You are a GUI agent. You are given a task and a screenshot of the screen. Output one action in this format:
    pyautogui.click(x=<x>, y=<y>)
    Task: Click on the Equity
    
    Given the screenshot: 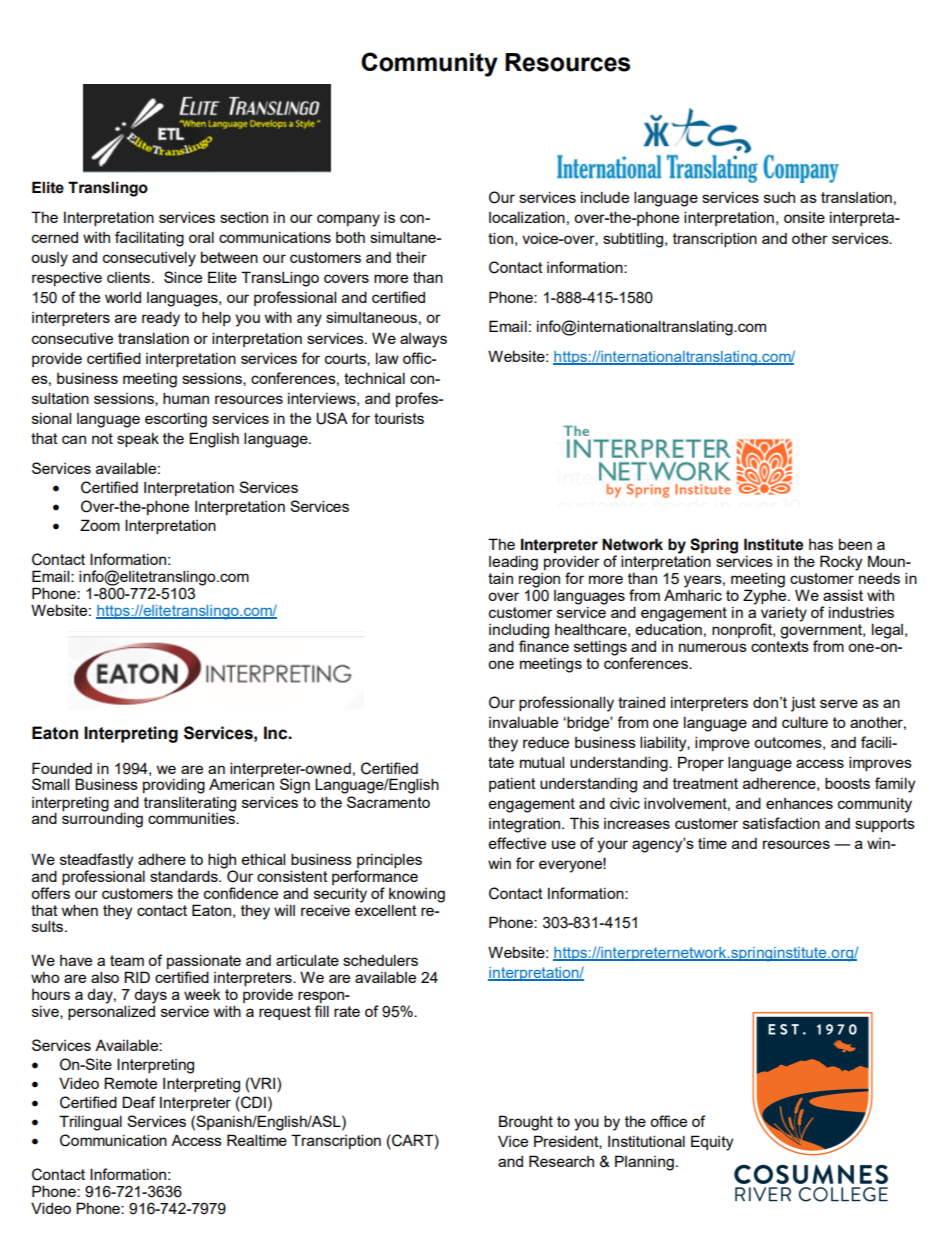 What is the action you would take?
    pyautogui.click(x=712, y=1143)
